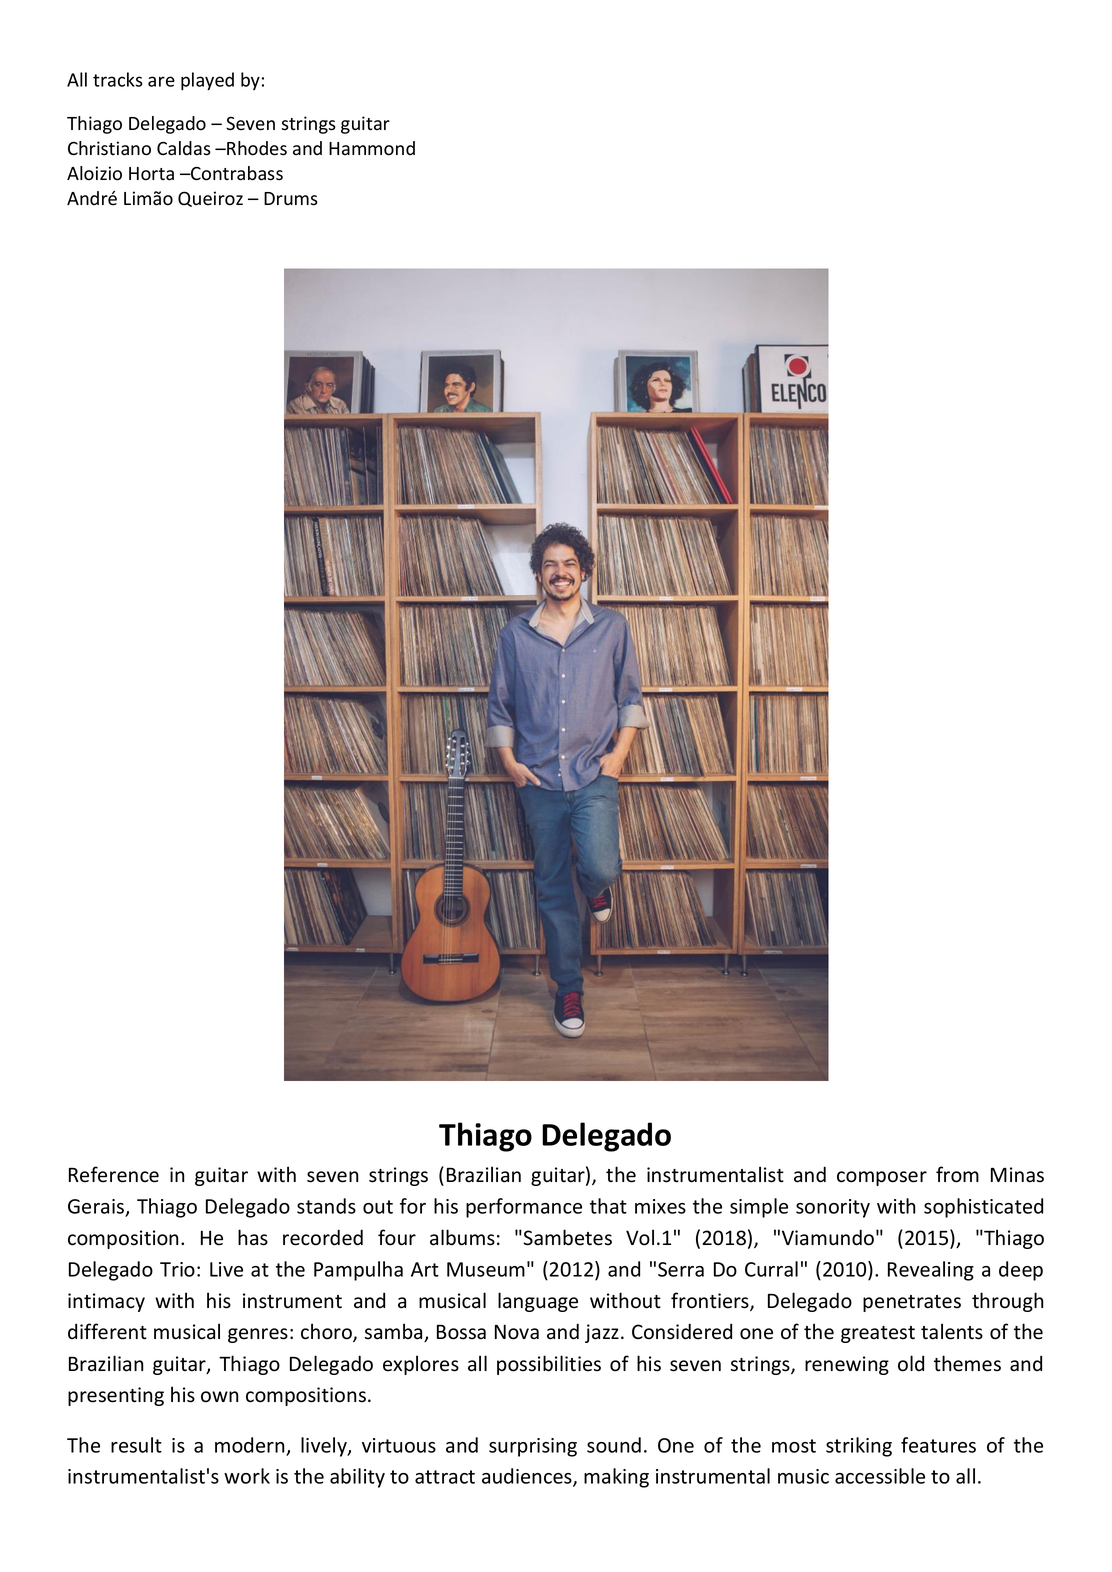 This image has width=1112, height=1572. What do you see at coordinates (372, 148) in the image?
I see `Hammond` at bounding box center [372, 148].
